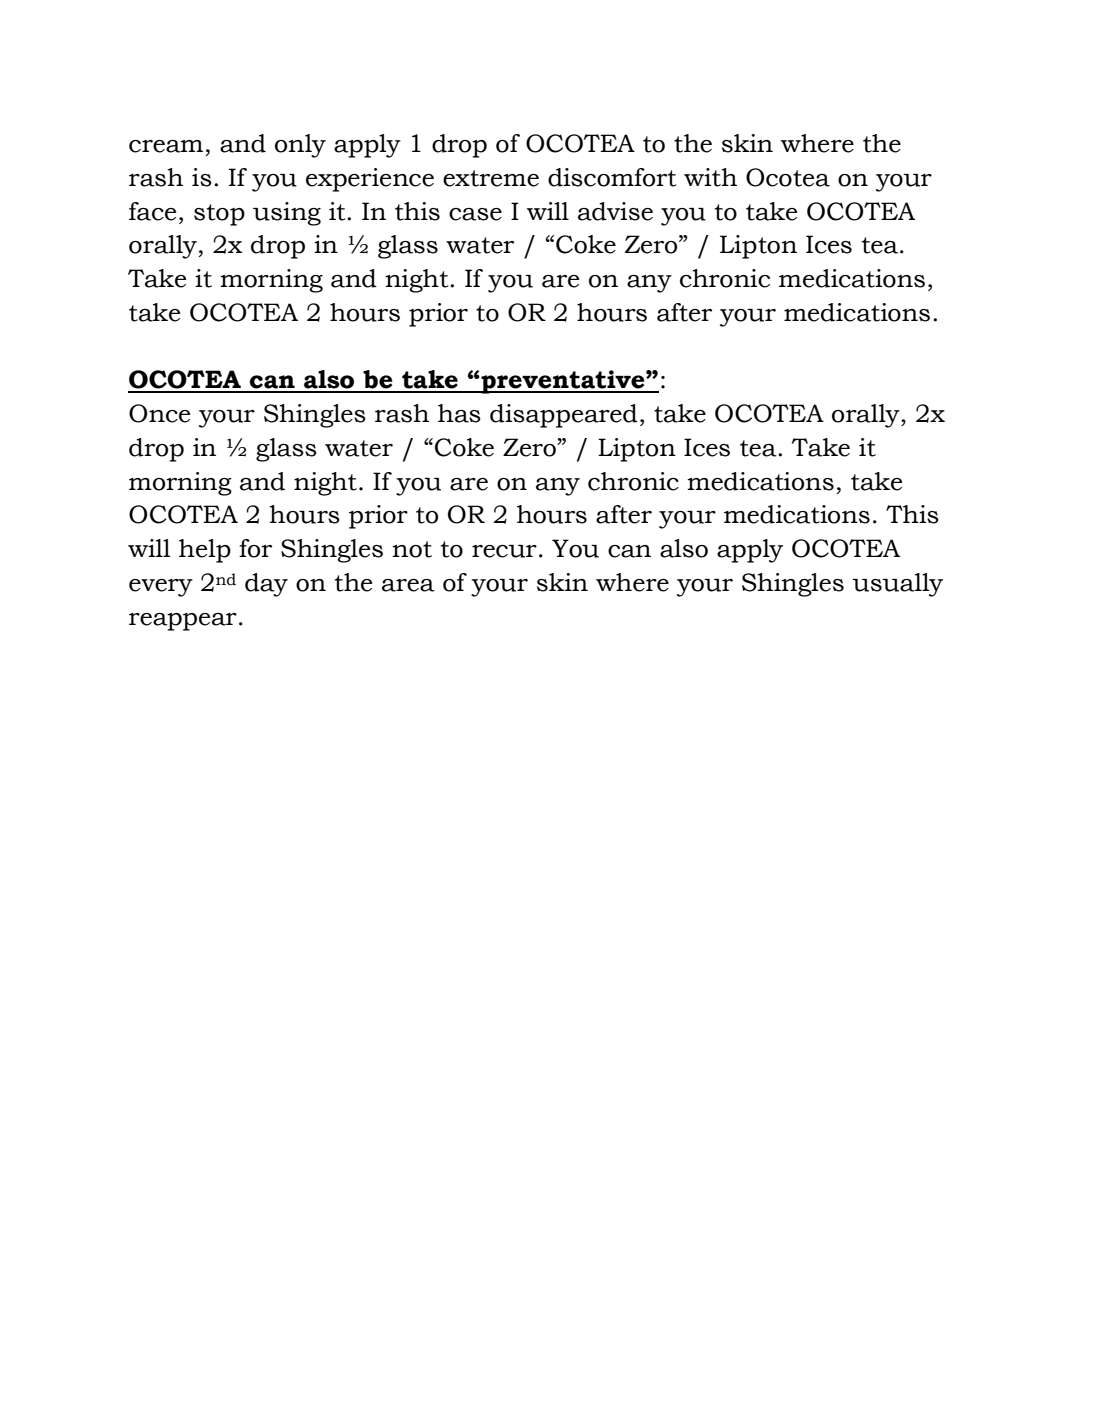 The width and height of the image is (1093, 1414). What do you see at coordinates (300, 146) in the image?
I see `only` at bounding box center [300, 146].
